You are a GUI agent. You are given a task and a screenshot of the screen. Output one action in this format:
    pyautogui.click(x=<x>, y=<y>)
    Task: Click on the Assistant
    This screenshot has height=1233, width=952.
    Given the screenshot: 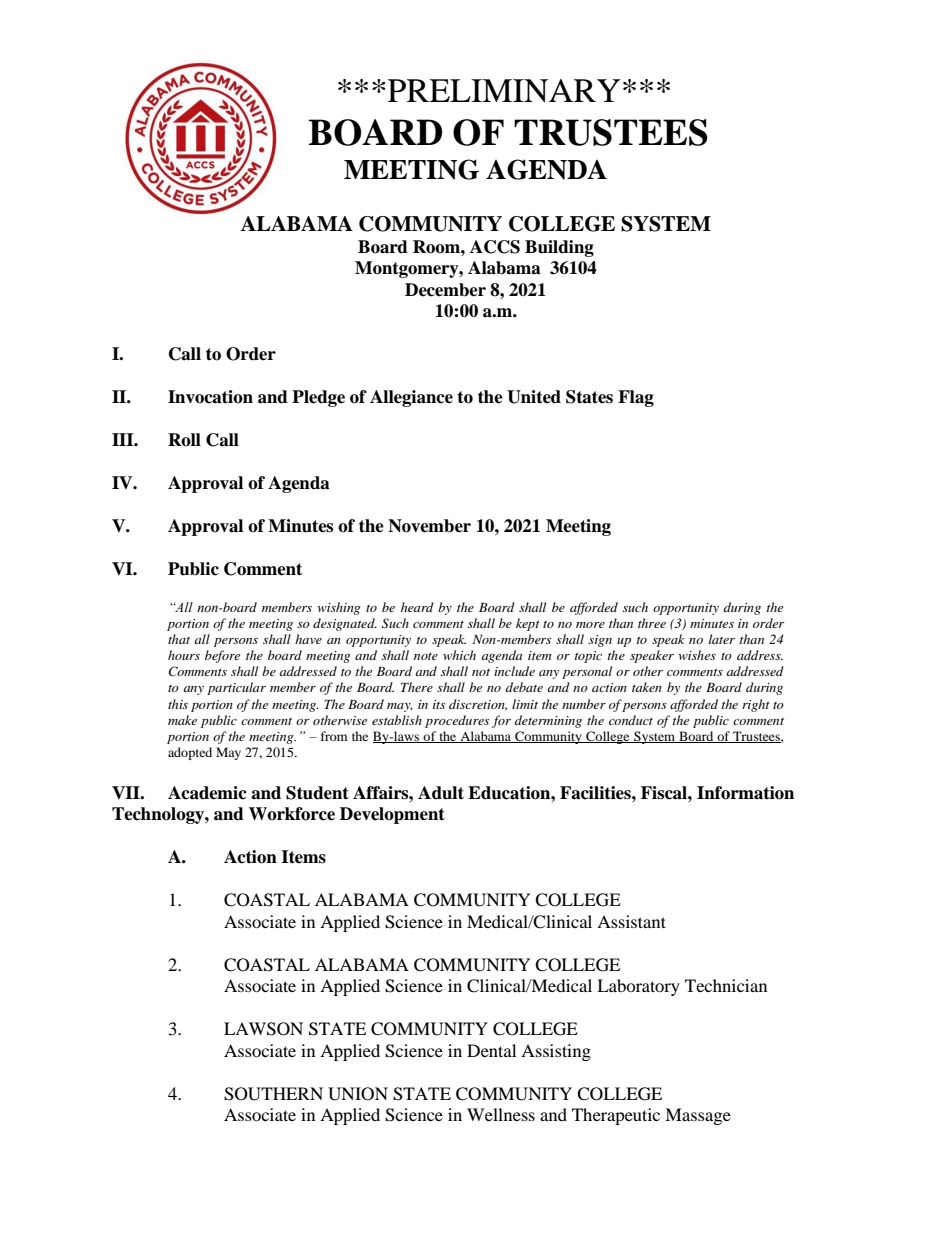 What is the action you would take?
    pyautogui.click(x=631, y=921)
